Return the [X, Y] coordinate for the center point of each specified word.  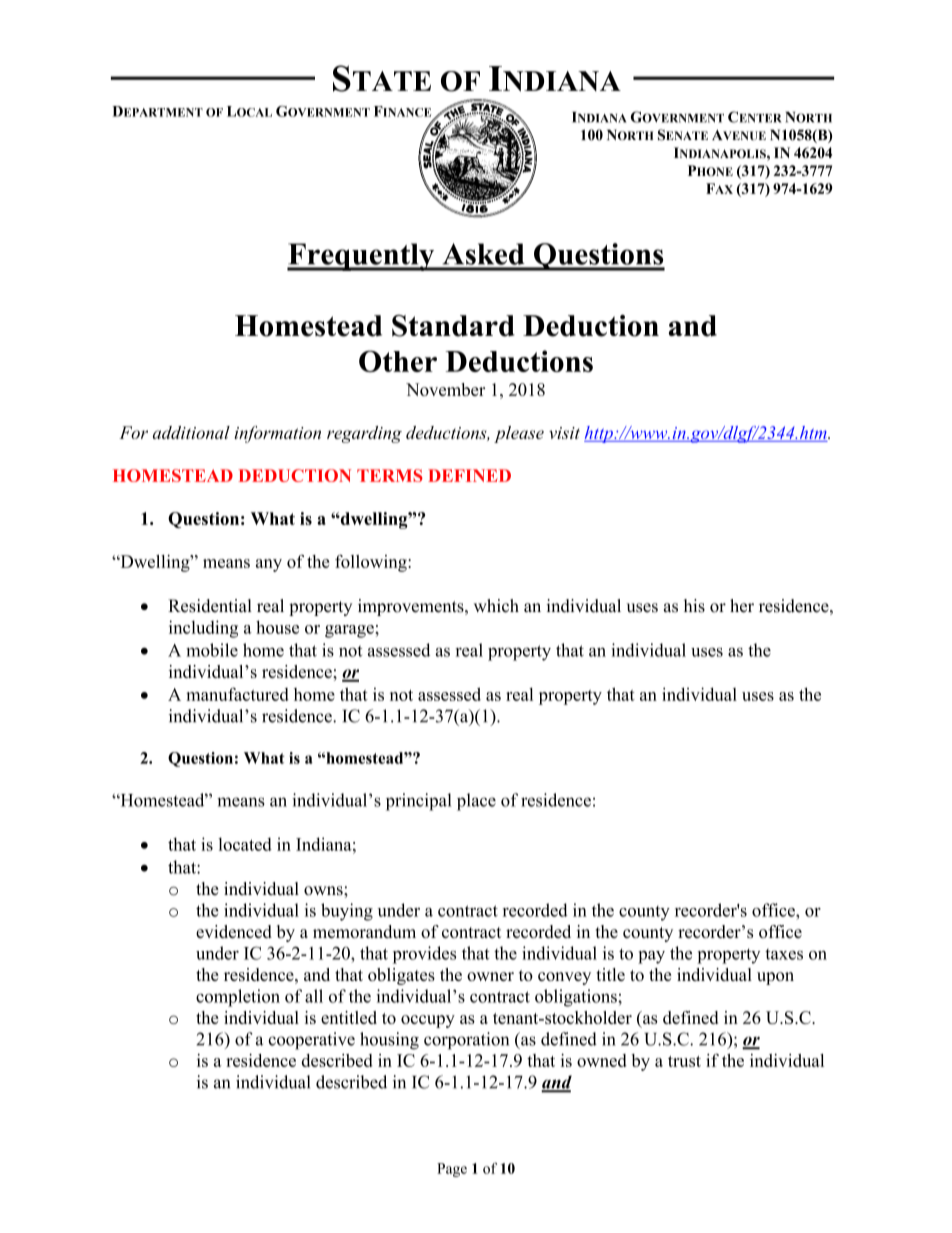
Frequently [362, 257]
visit [564, 433]
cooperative [311, 1041]
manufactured [237, 694]
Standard [453, 326]
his [694, 606]
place [476, 802]
